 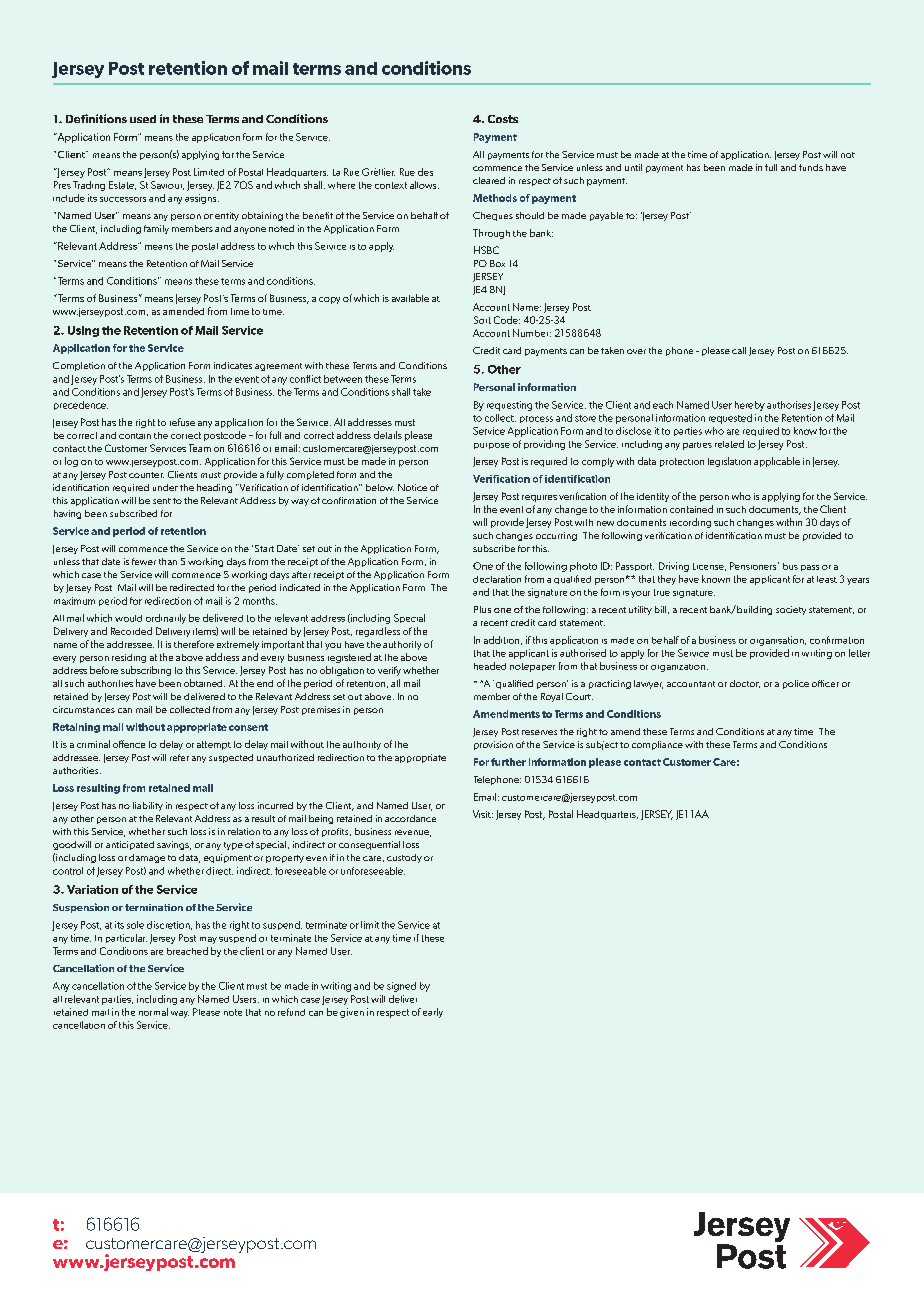 What do you see at coordinates (182, 422) in the image?
I see `refuse` at bounding box center [182, 422].
